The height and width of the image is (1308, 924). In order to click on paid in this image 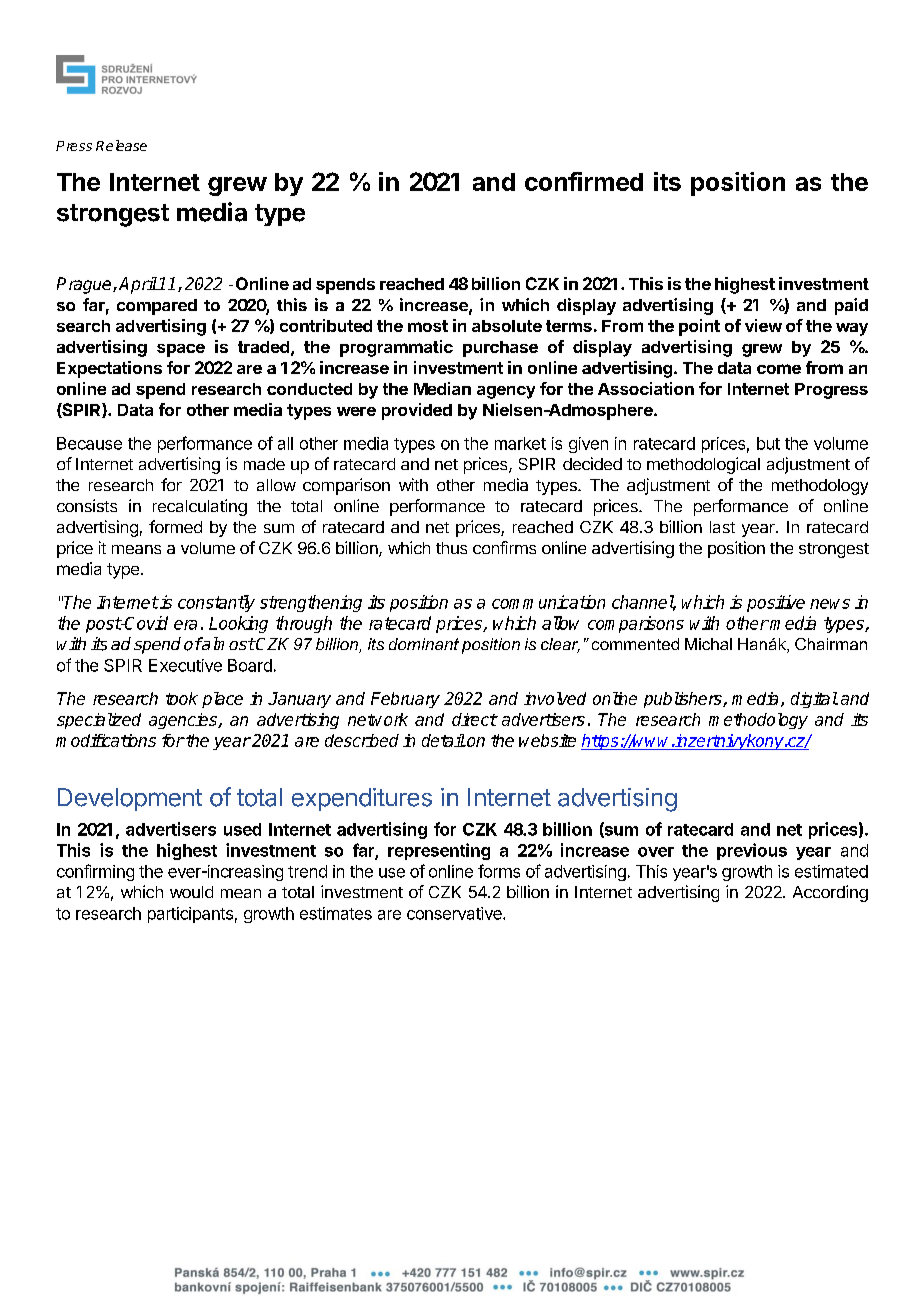, I will do `click(851, 306)`.
